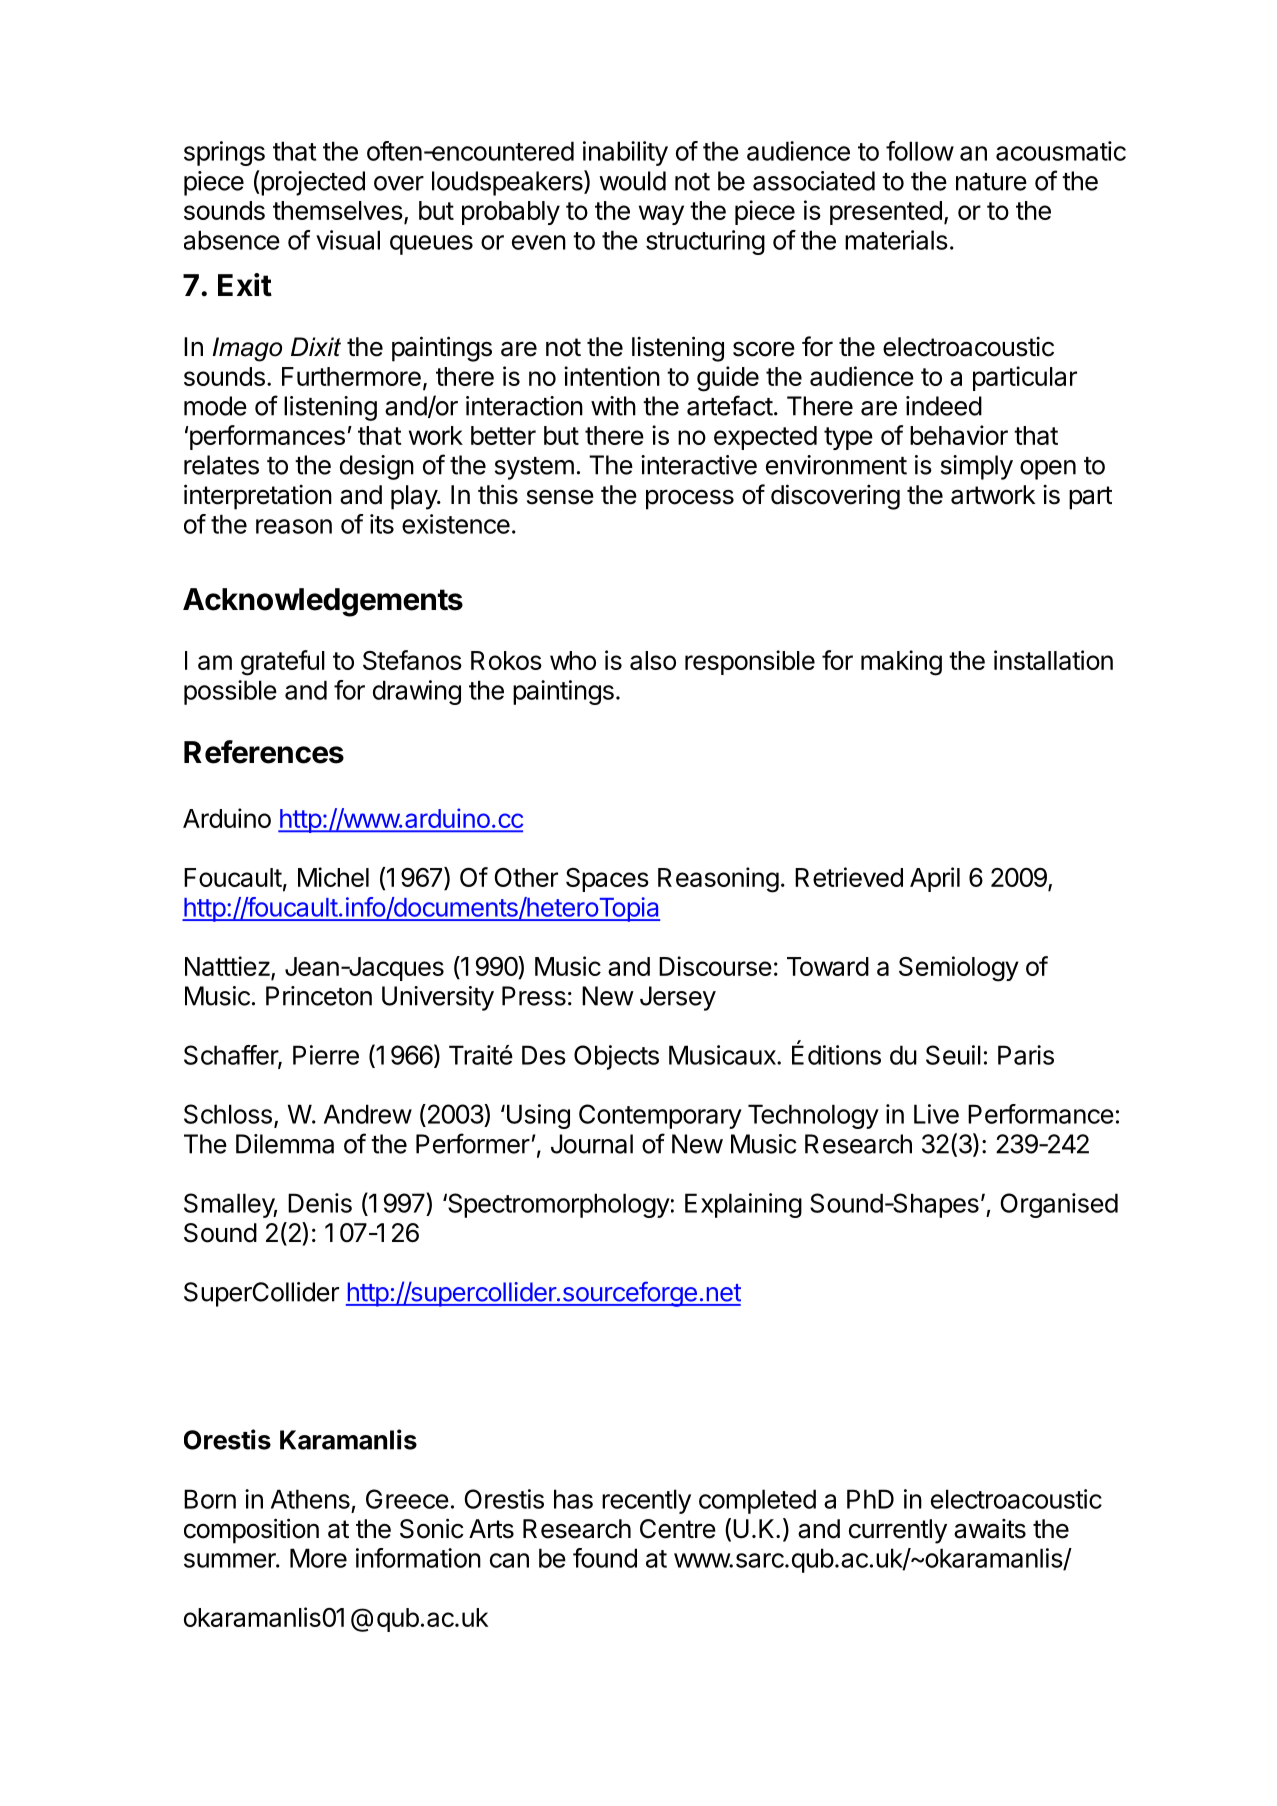 This document has width=1277, height=1806. Describe the element at coordinates (258, 497) in the document. I see `interpretation` at that location.
